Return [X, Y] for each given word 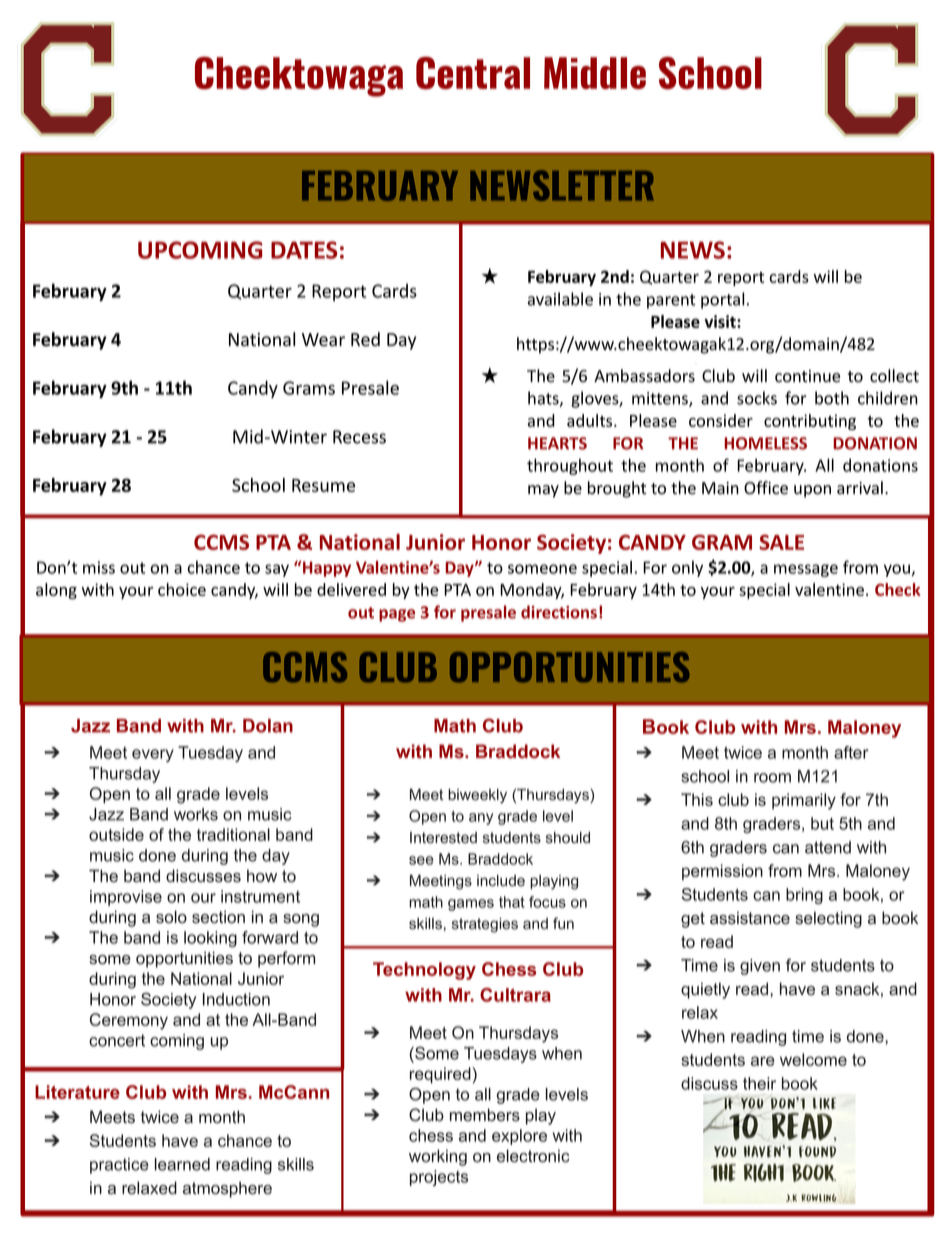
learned [182, 1164]
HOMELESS [765, 443]
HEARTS [557, 443]
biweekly [477, 796]
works [196, 814]
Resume [323, 485]
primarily [804, 801]
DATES [304, 250]
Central [473, 73]
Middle [595, 73]
